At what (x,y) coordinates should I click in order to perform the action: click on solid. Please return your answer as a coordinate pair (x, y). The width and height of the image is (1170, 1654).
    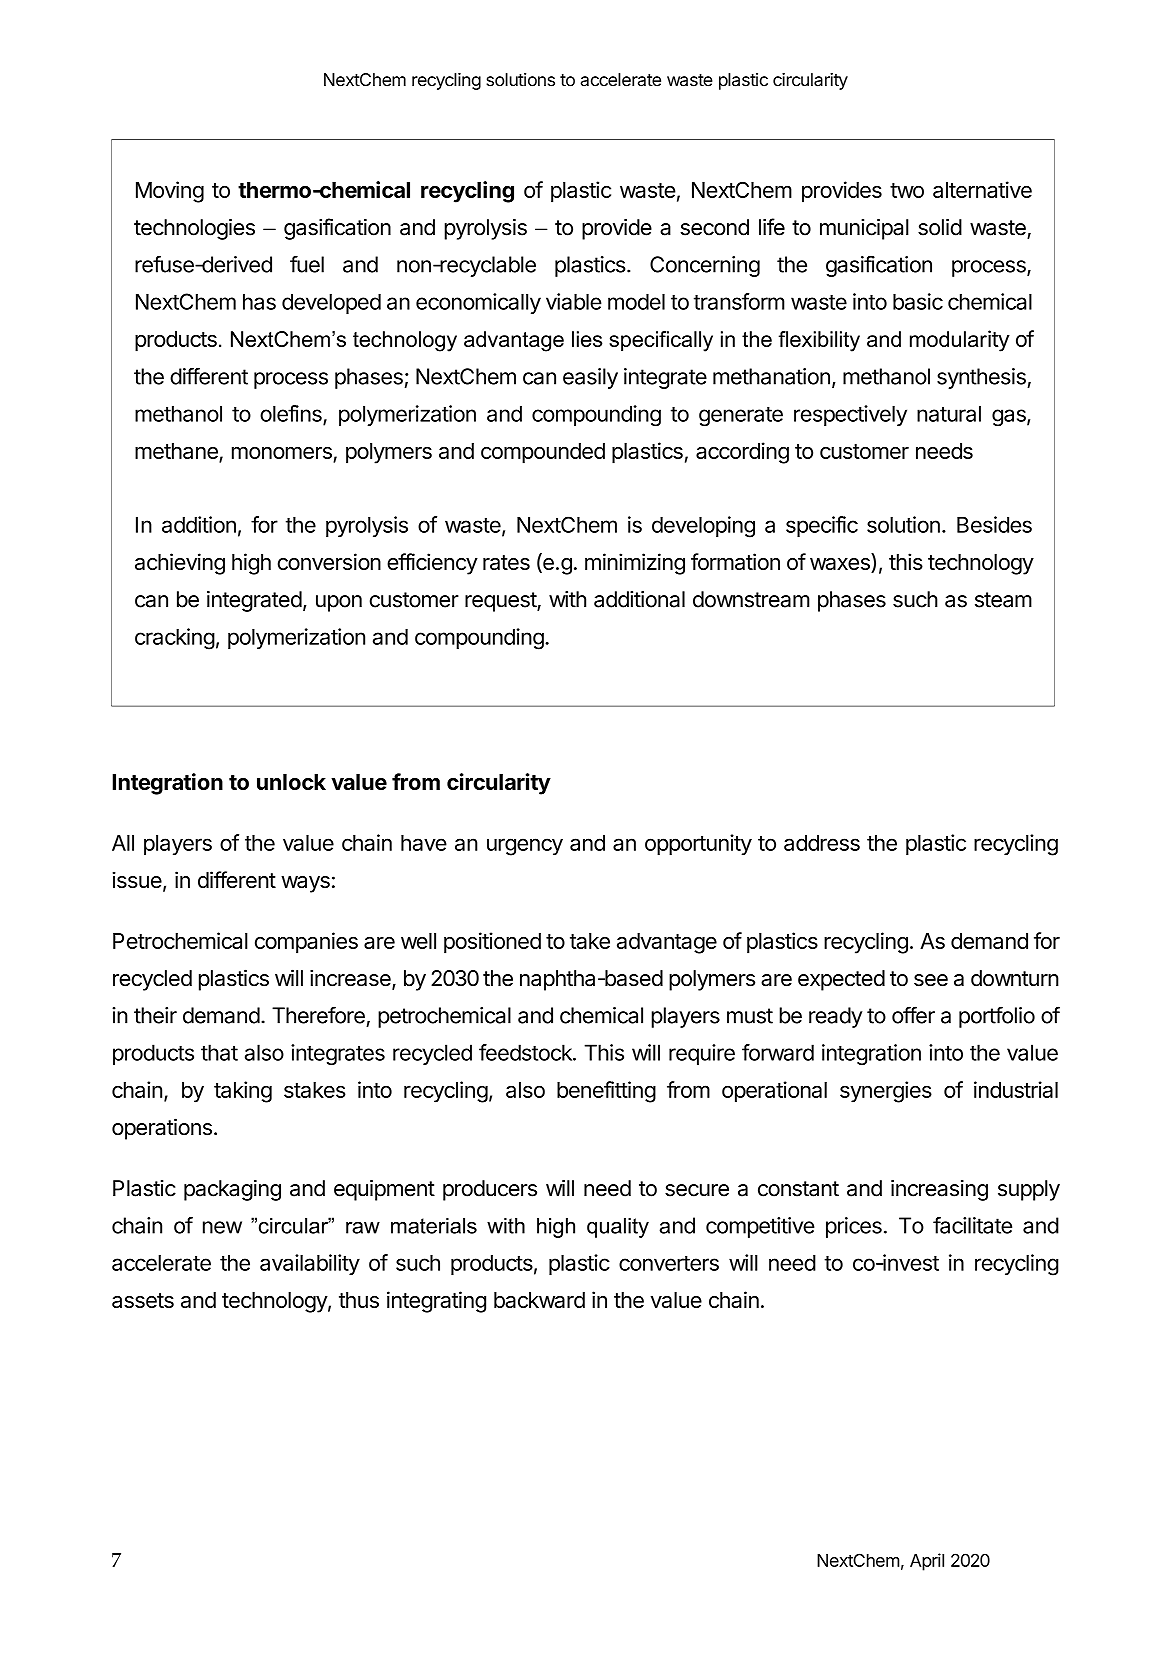
    Looking at the image, I should click on (940, 227).
